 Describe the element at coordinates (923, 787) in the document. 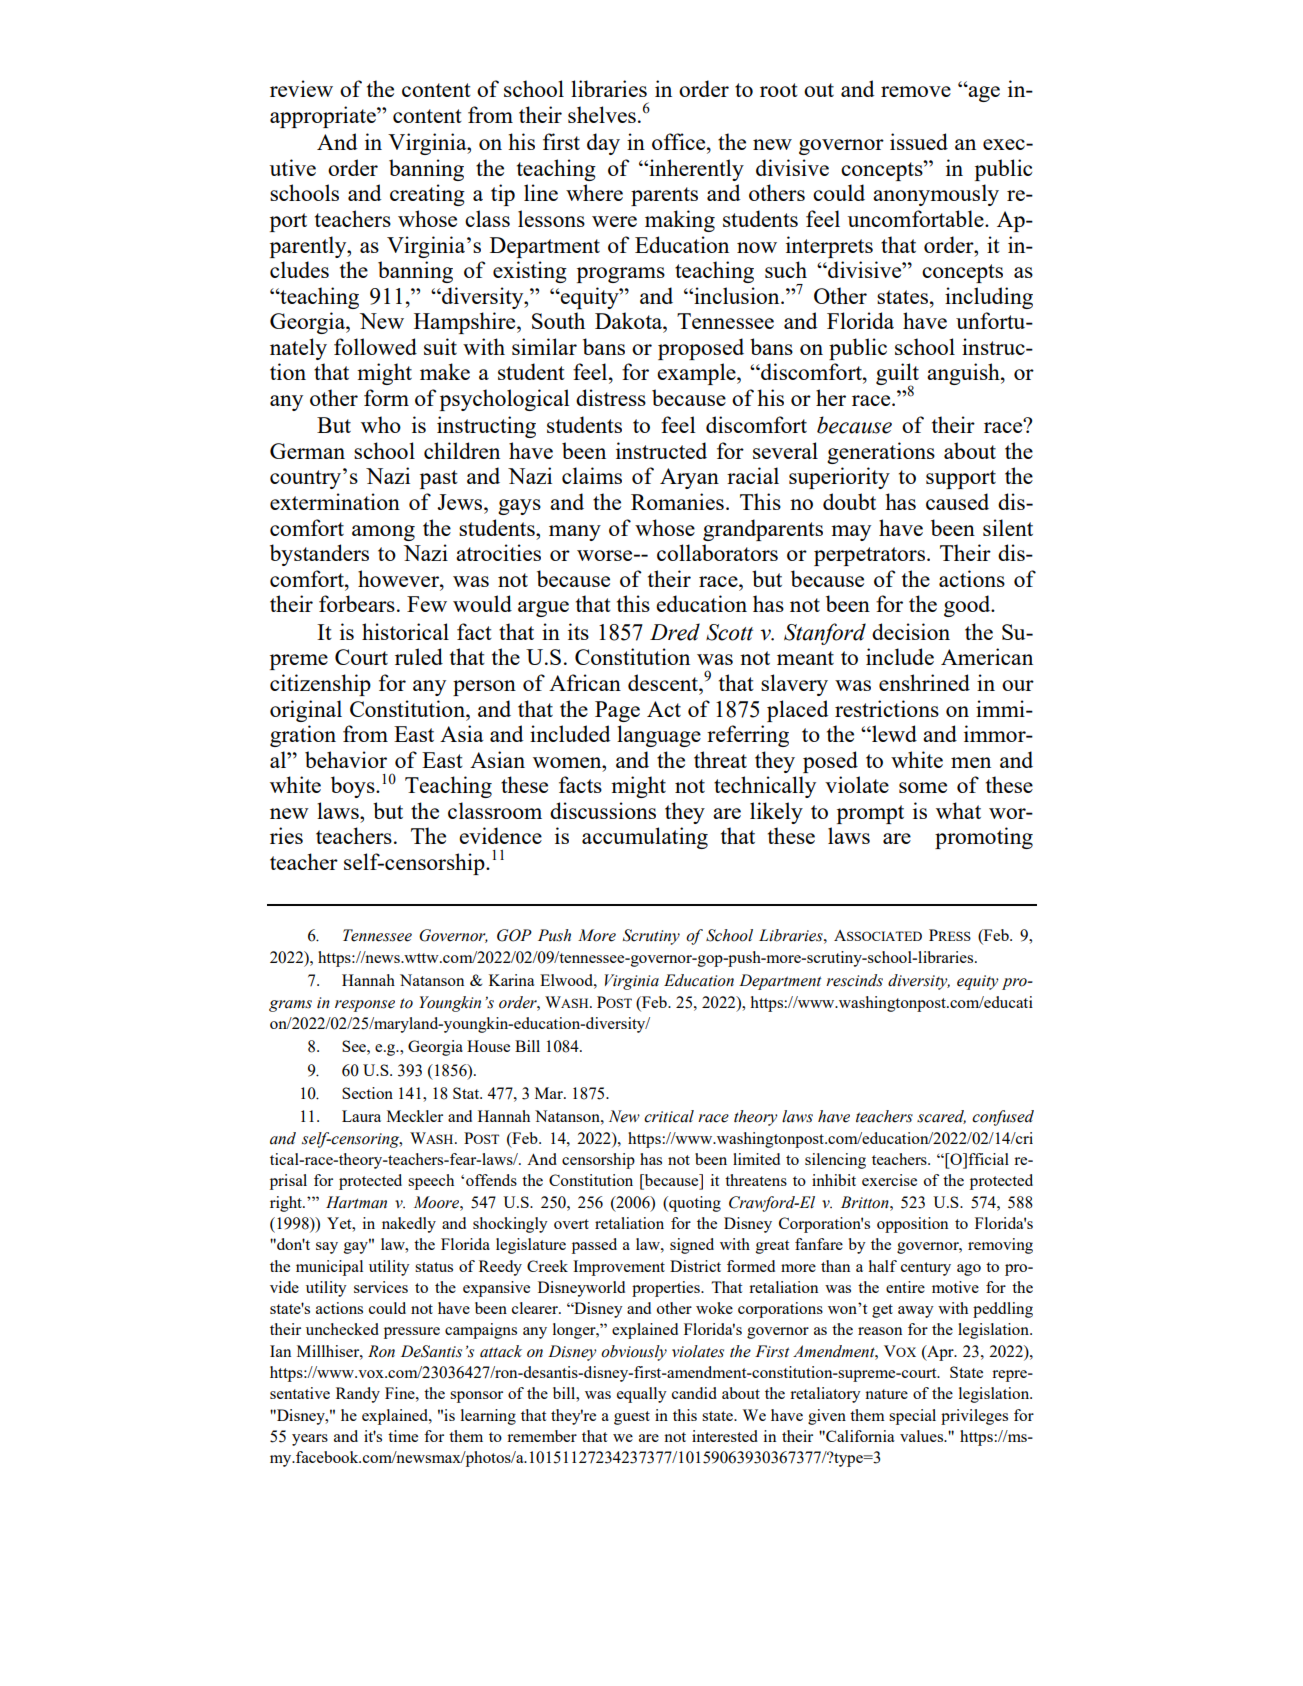

I see `some` at that location.
